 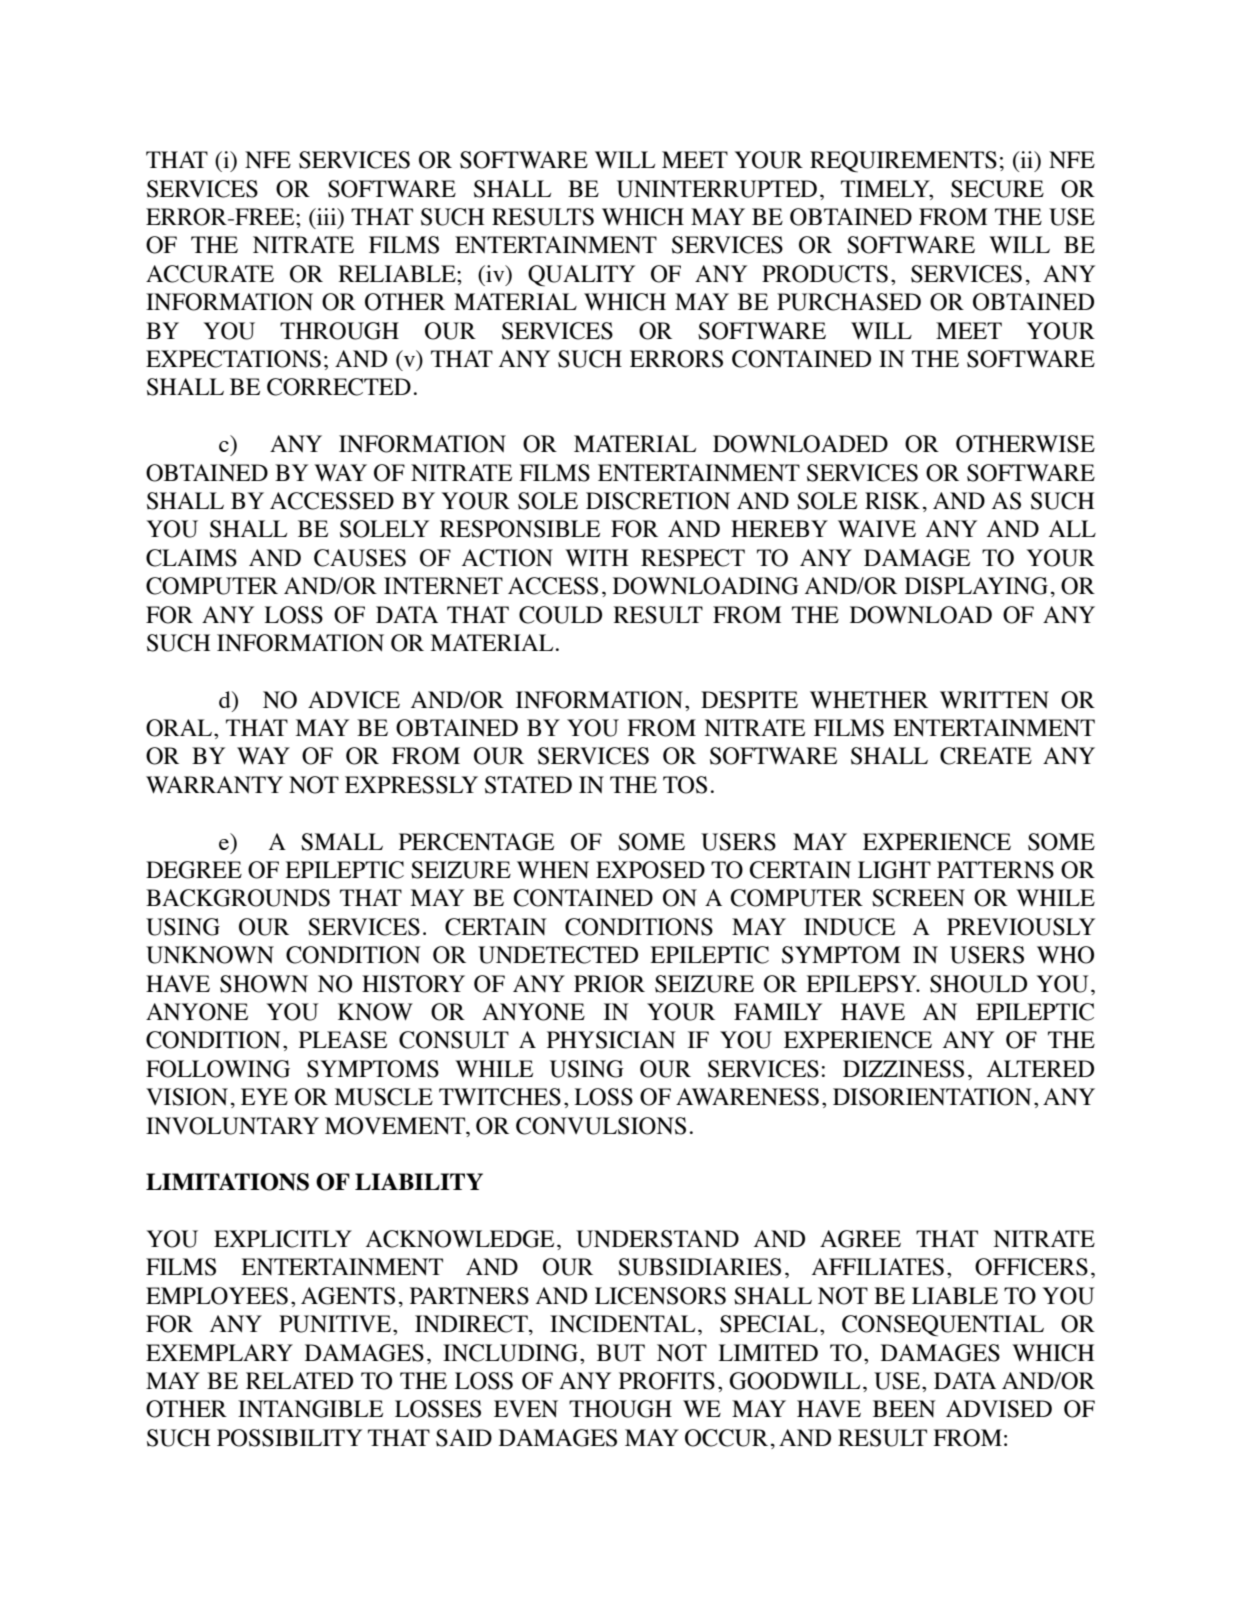 What do you see at coordinates (264, 1096) in the page?
I see `EYE` at bounding box center [264, 1096].
